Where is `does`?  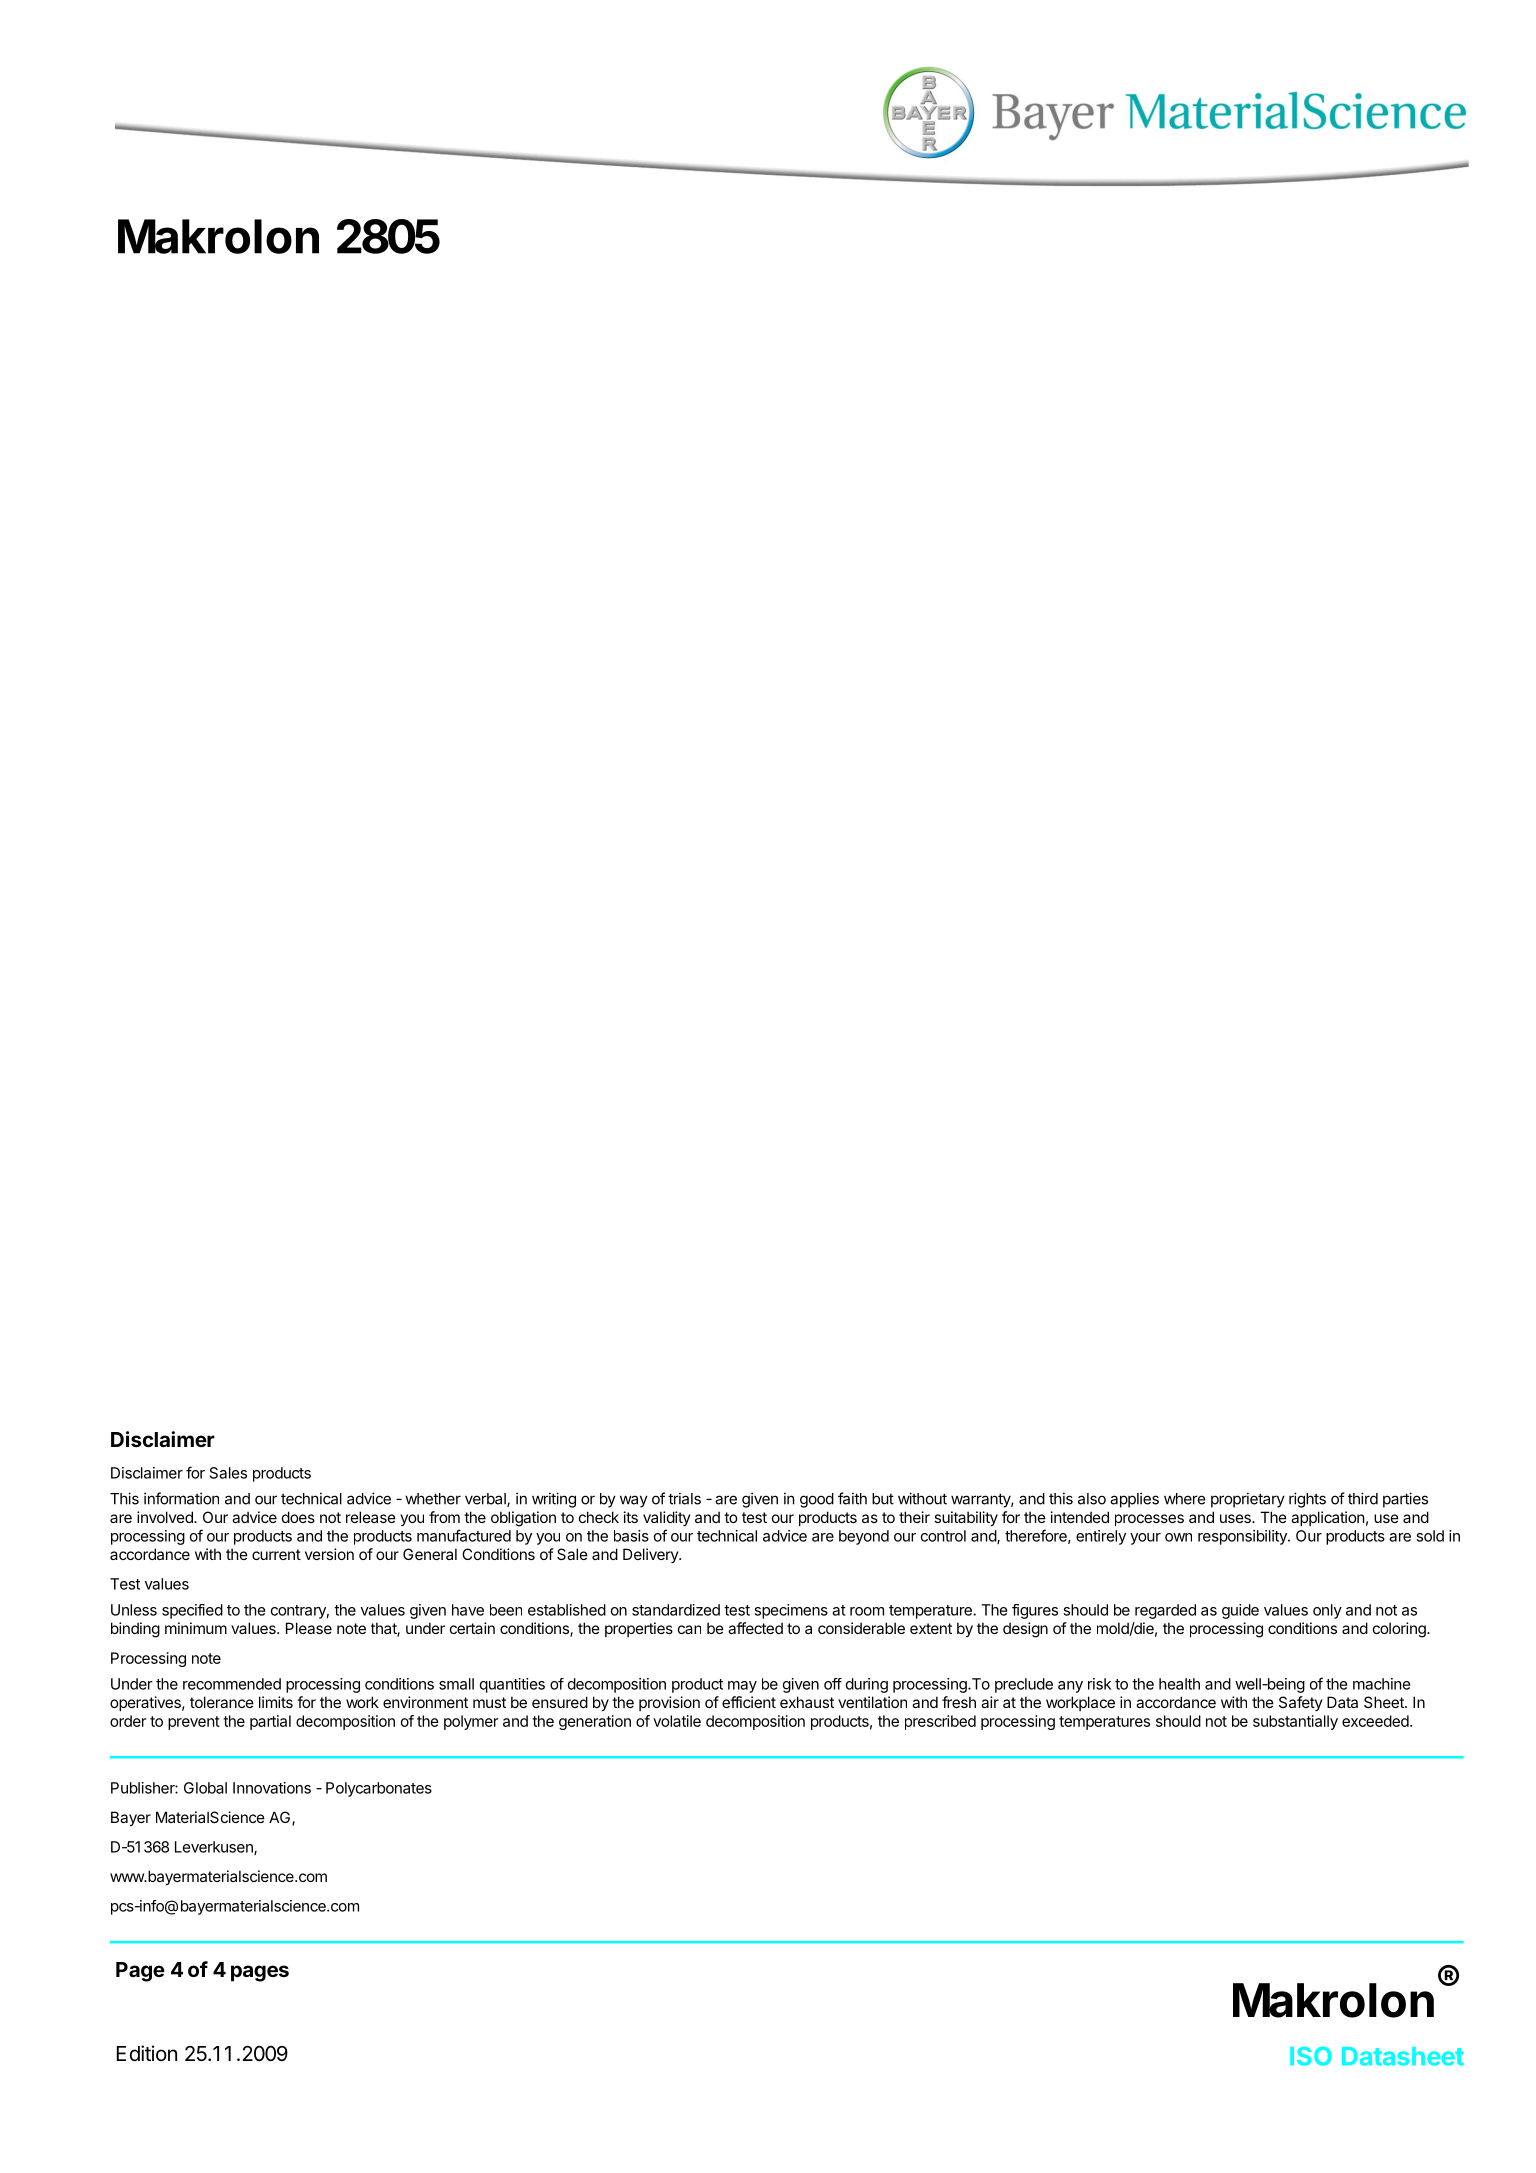
does is located at coordinates (298, 1517).
